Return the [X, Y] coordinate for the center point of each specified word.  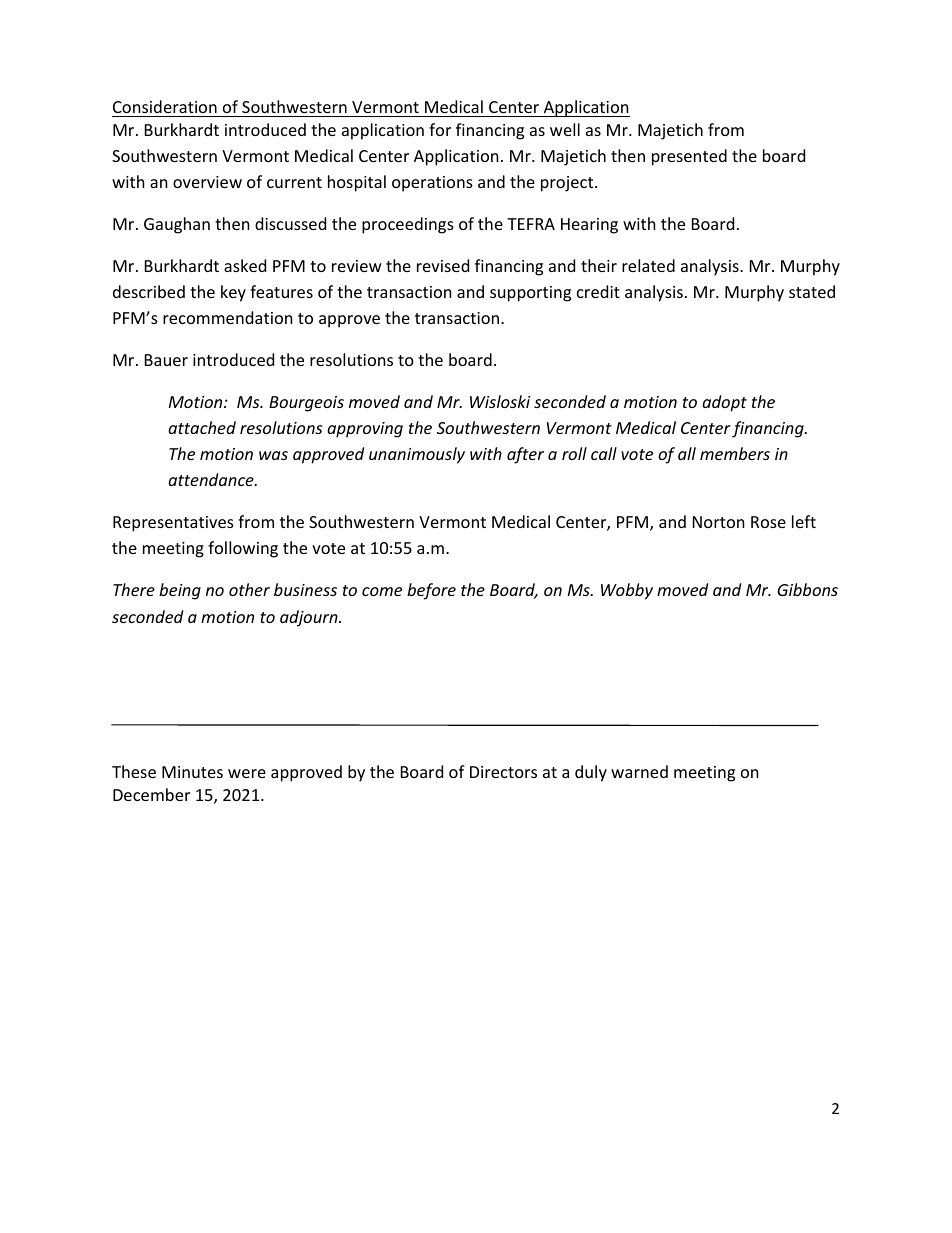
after [525, 455]
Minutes [192, 772]
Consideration [165, 106]
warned [639, 771]
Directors [503, 772]
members [735, 453]
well [565, 129]
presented [689, 157]
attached [202, 427]
